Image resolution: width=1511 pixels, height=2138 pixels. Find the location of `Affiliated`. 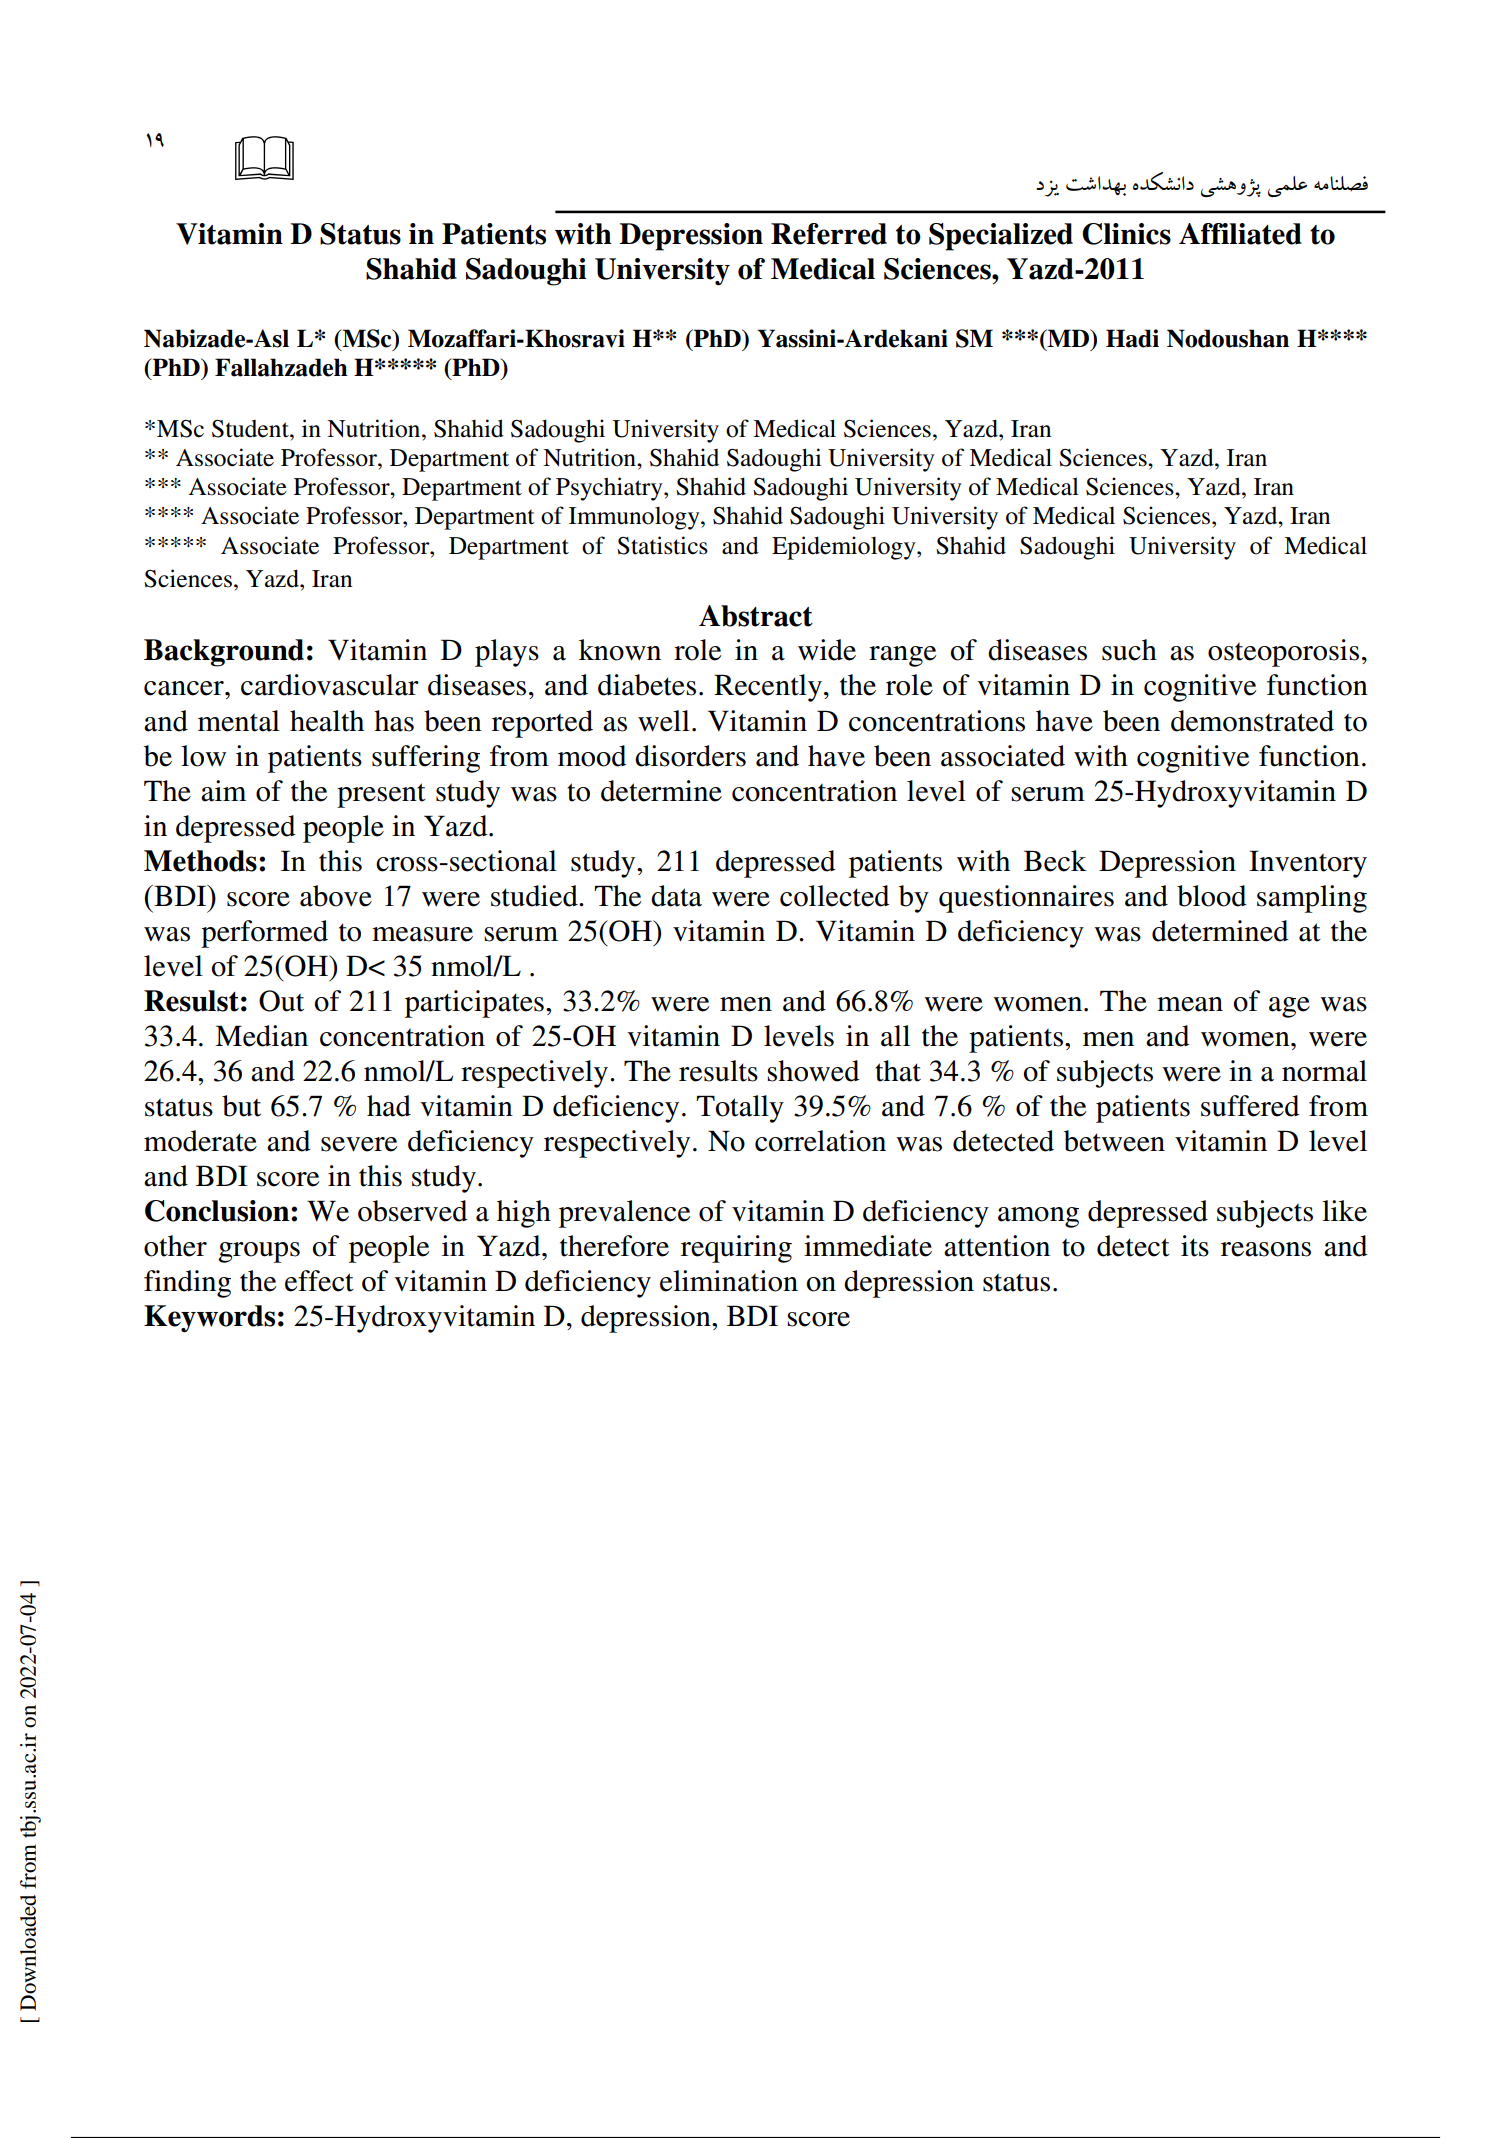

Affiliated is located at coordinates (1240, 234).
